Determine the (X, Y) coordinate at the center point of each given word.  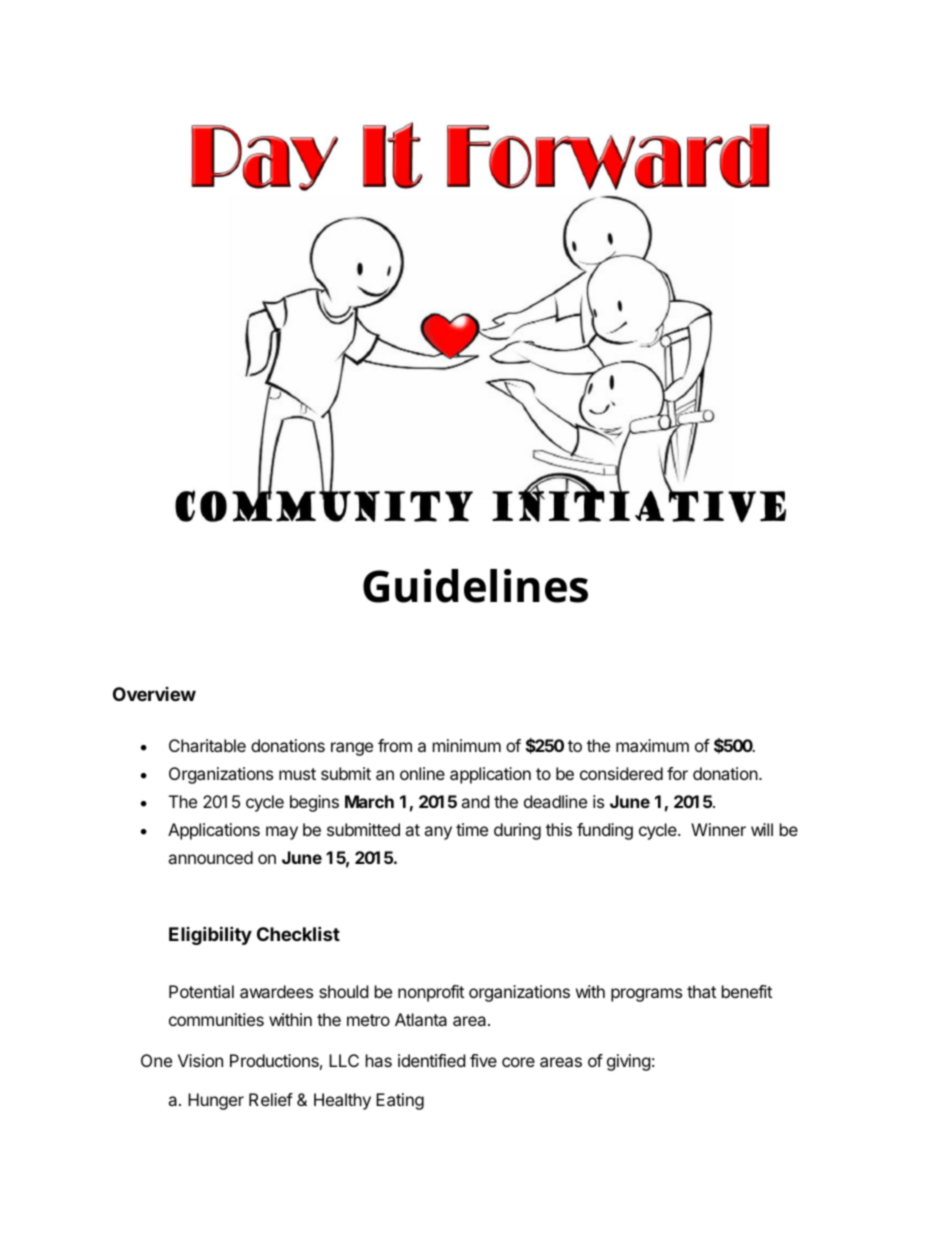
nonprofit (431, 993)
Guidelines (475, 586)
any (438, 833)
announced (210, 857)
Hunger (216, 1101)
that (701, 991)
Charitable (207, 745)
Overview (154, 694)
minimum (467, 745)
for (677, 773)
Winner (718, 829)
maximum (652, 745)
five (483, 1060)
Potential (201, 991)
